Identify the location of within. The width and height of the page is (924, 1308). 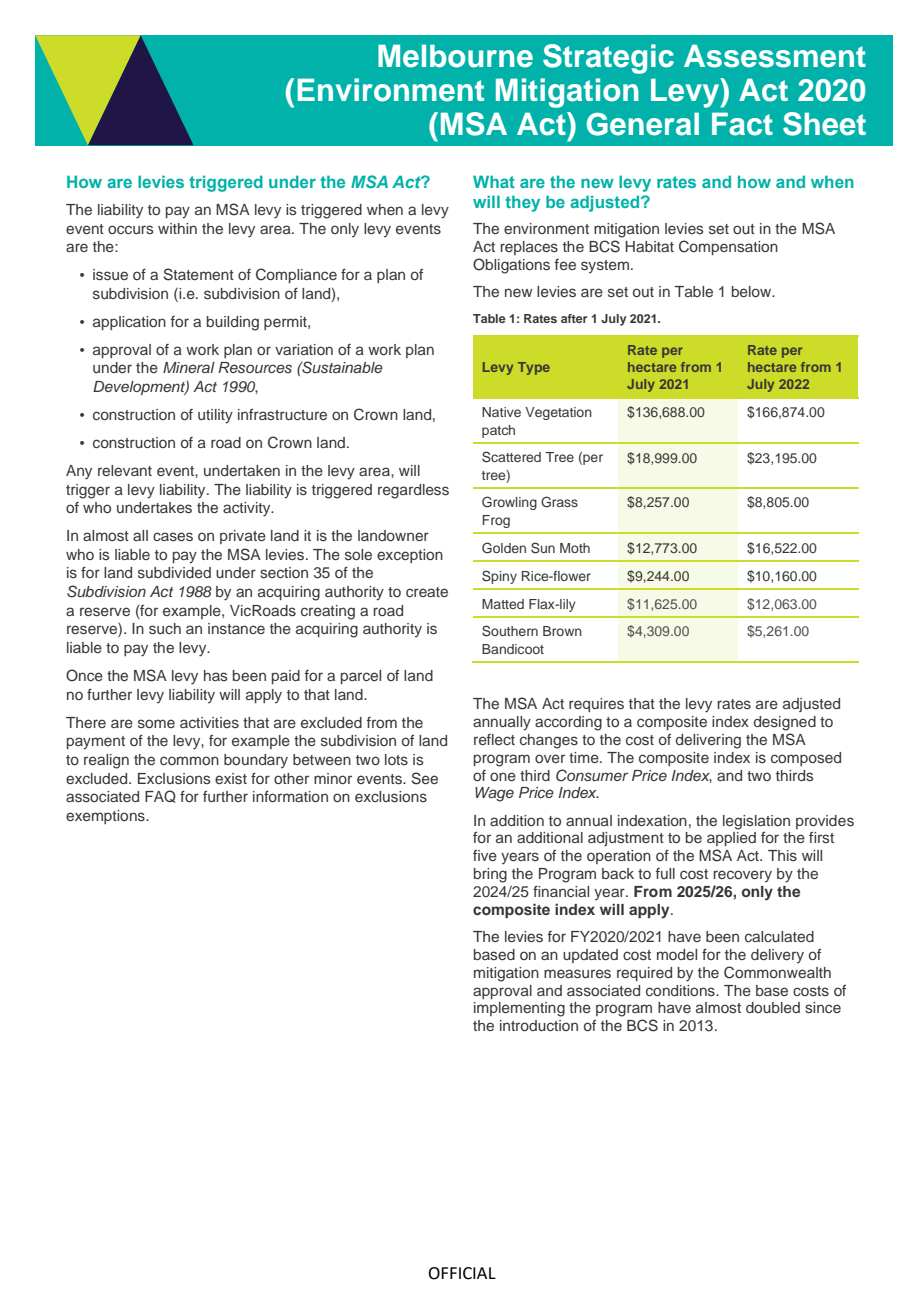
(177, 228).
